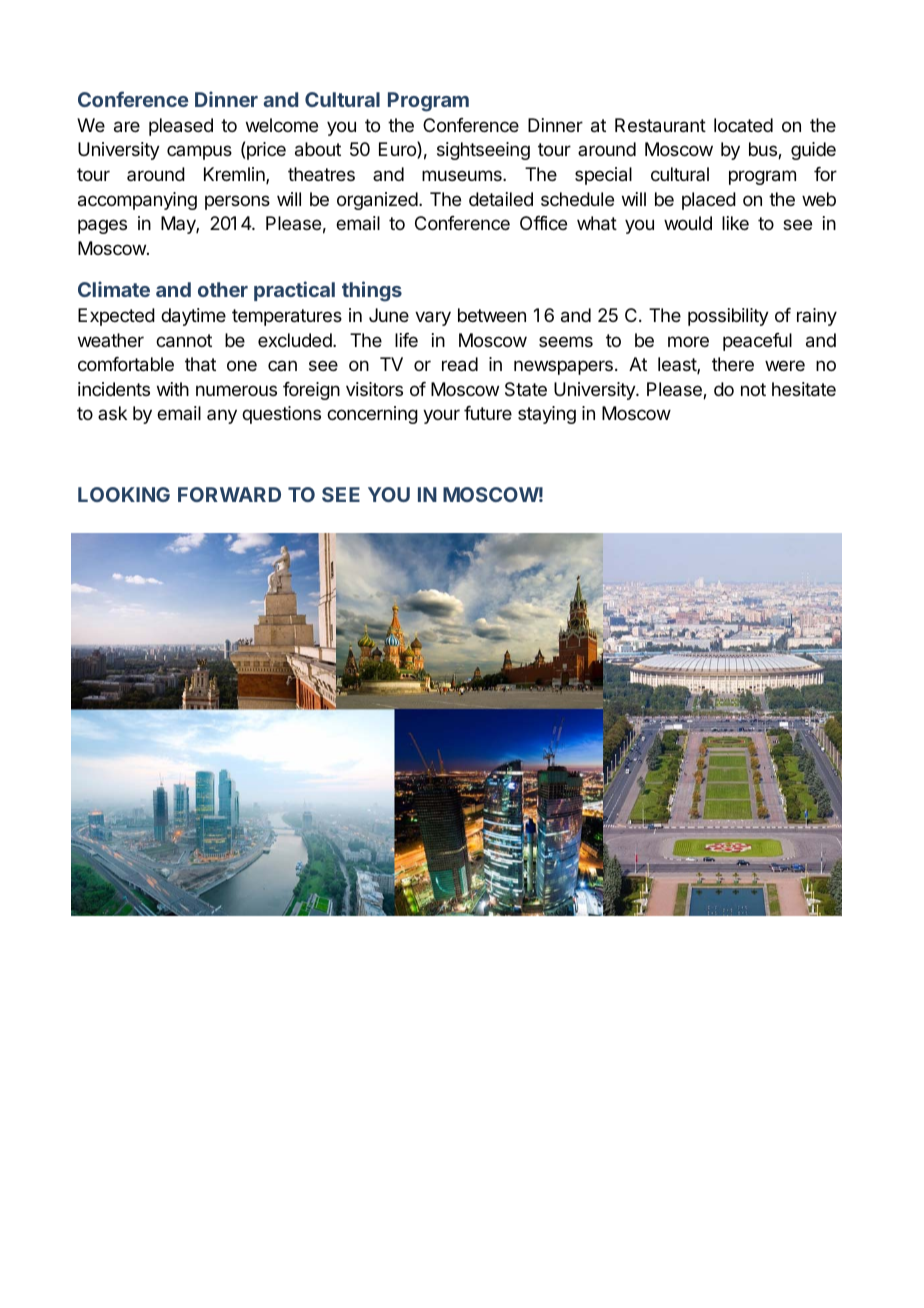 Image resolution: width=924 pixels, height=1308 pixels. I want to click on FORWARD, so click(229, 494).
